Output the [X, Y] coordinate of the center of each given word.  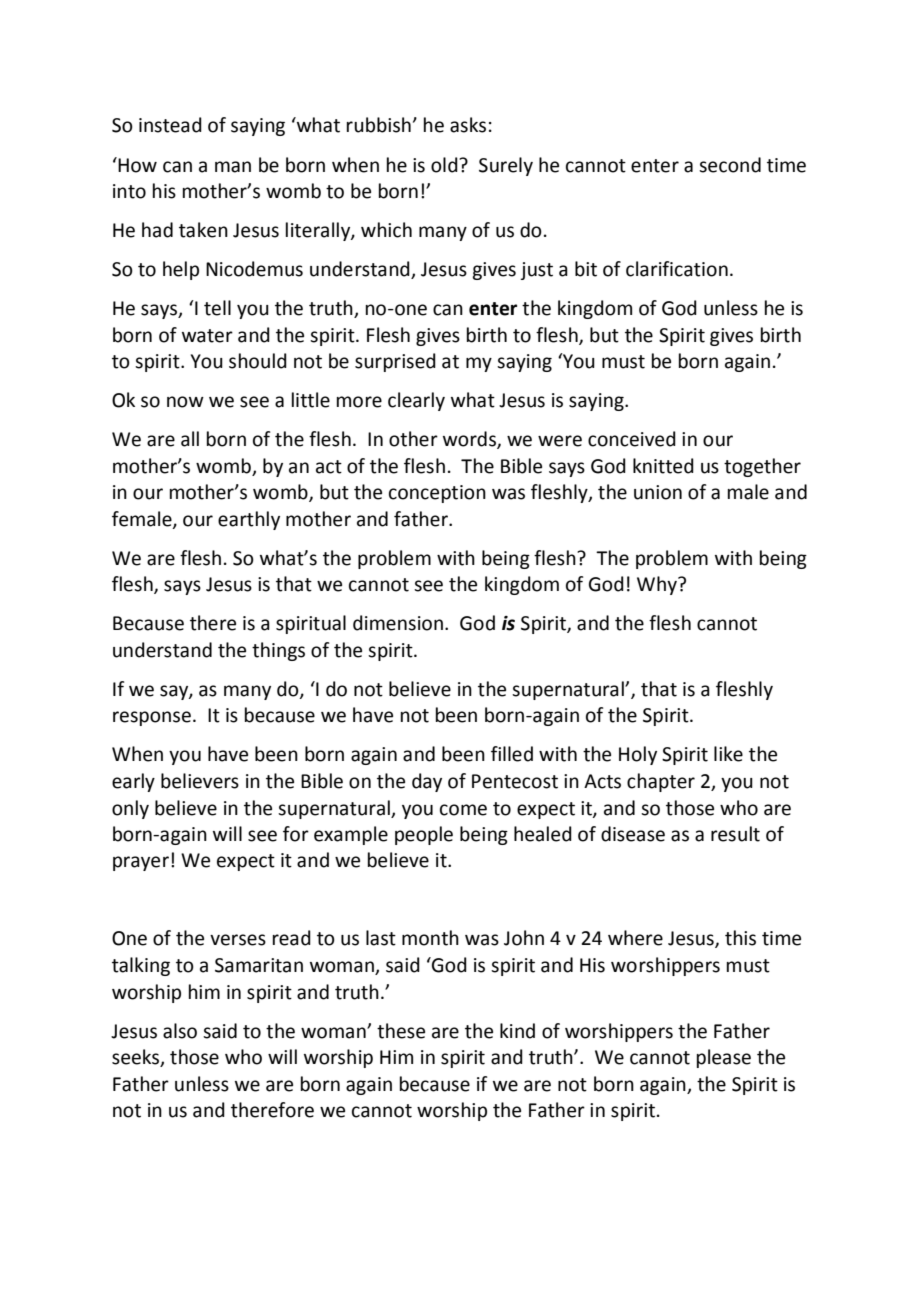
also [180, 1031]
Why [658, 585]
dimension [398, 623]
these [401, 1031]
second [730, 165]
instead [170, 125]
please [724, 1058]
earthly [249, 520]
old [445, 165]
